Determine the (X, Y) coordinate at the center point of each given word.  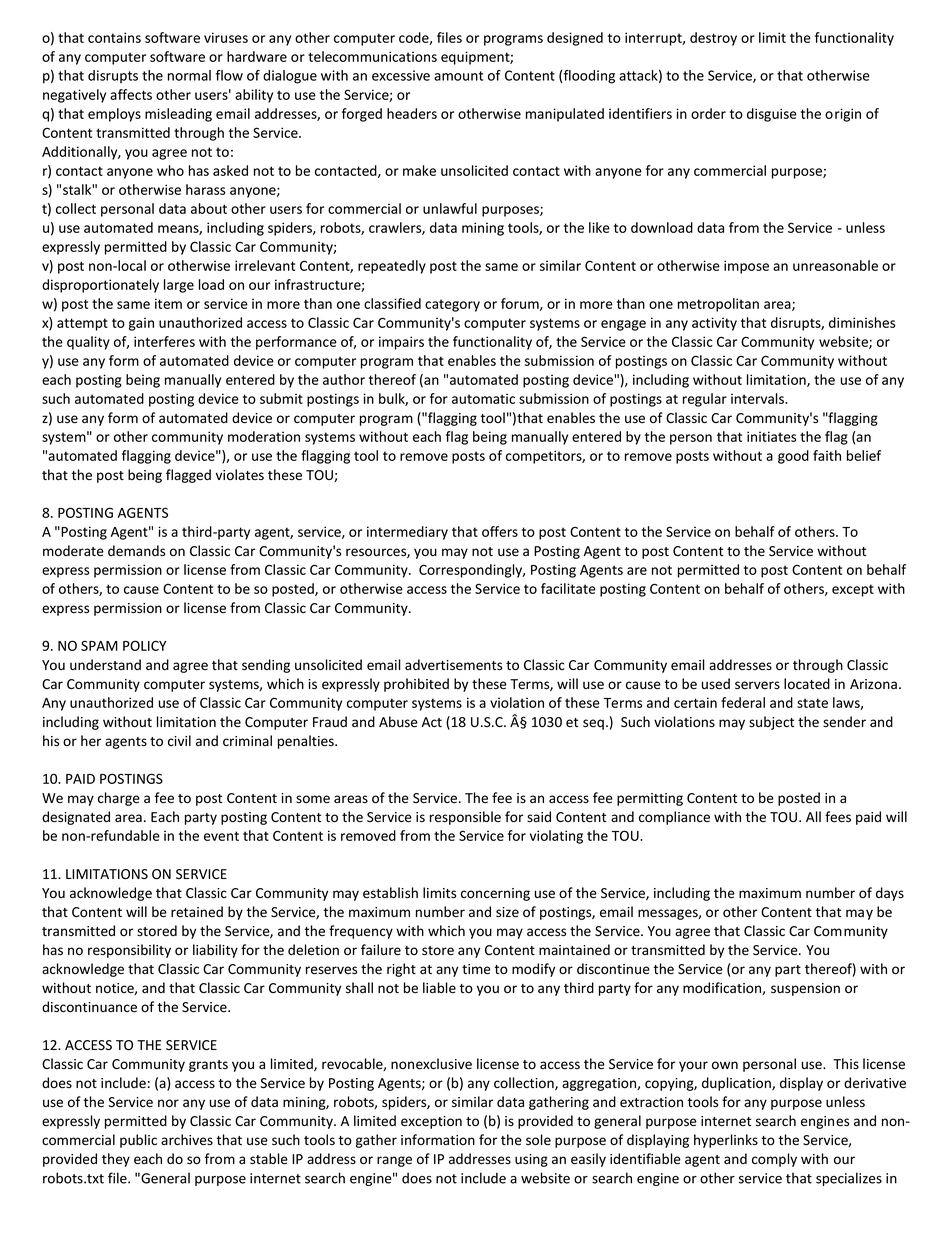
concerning (495, 894)
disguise (772, 115)
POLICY (144, 645)
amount (458, 76)
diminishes (862, 322)
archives (187, 1140)
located (807, 684)
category (452, 305)
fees (838, 817)
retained (197, 912)
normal (189, 75)
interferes (164, 341)
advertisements (453, 665)
